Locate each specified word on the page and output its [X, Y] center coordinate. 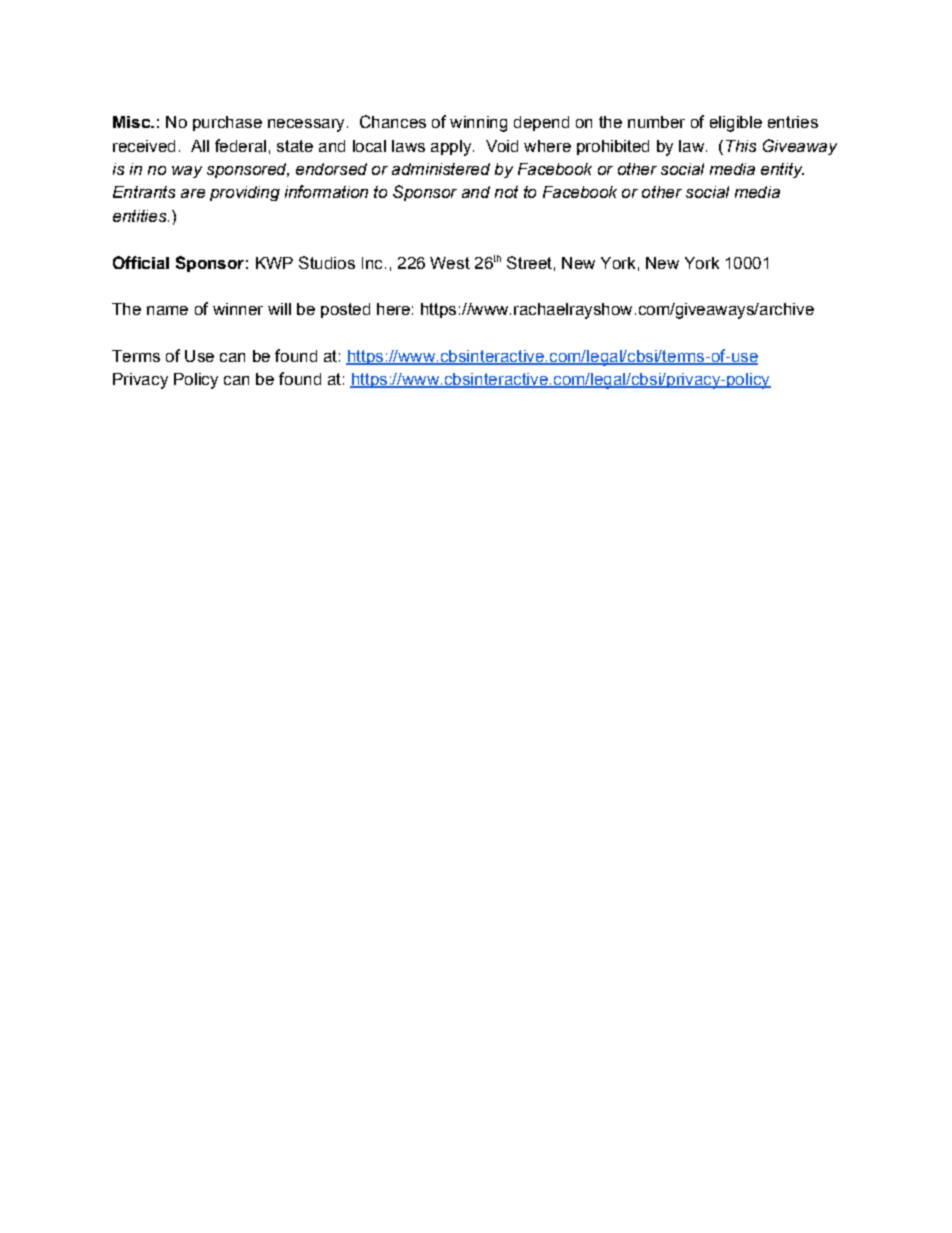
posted [345, 310]
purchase [227, 123]
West [450, 263]
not [506, 192]
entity [782, 170]
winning [478, 124]
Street [529, 262]
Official [141, 262]
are [193, 193]
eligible [736, 124]
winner [238, 309]
